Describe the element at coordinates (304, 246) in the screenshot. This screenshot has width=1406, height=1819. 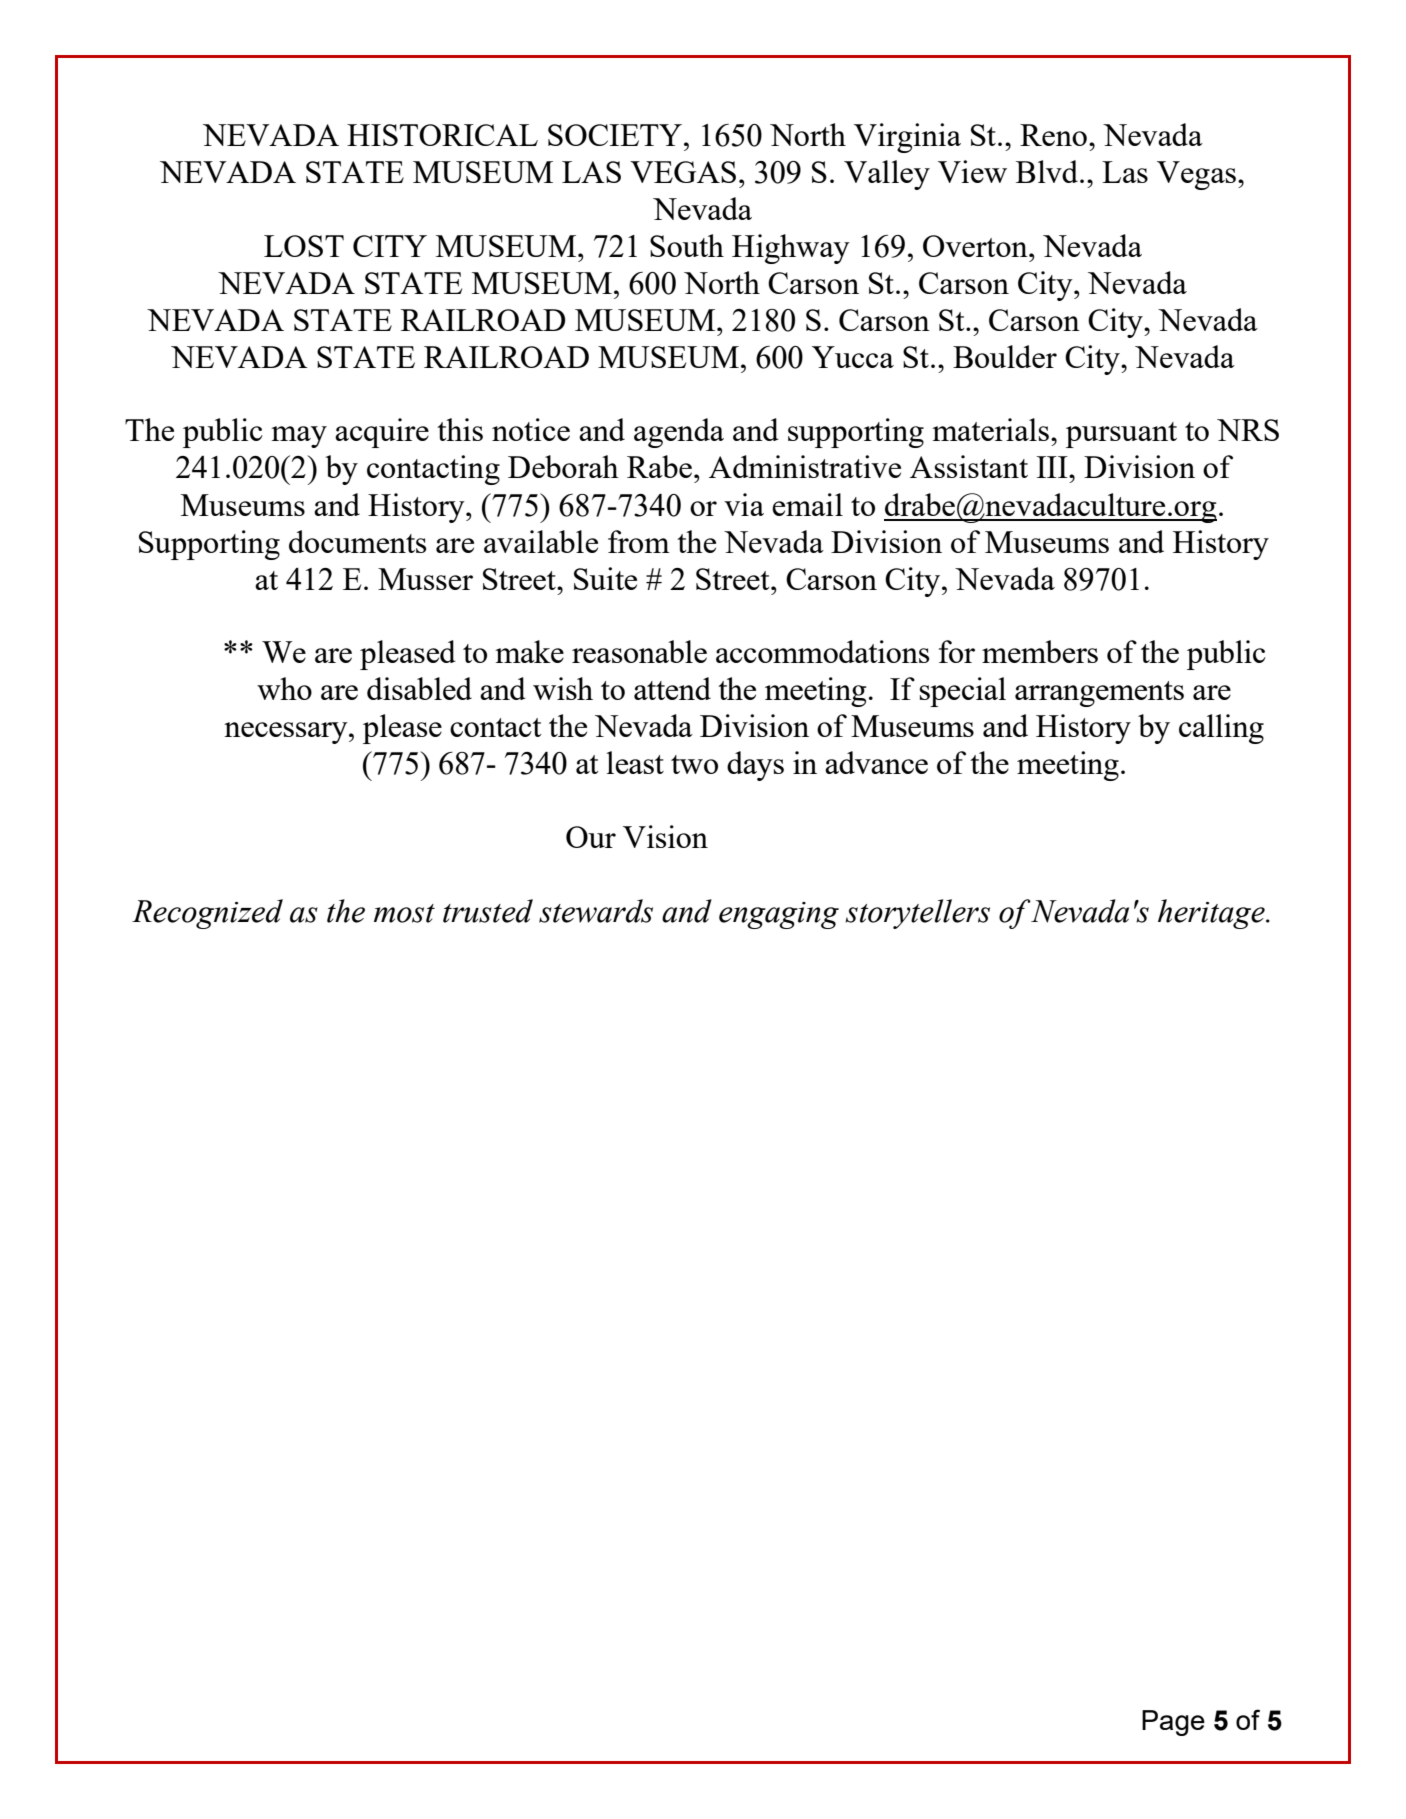
I see `LOST` at that location.
